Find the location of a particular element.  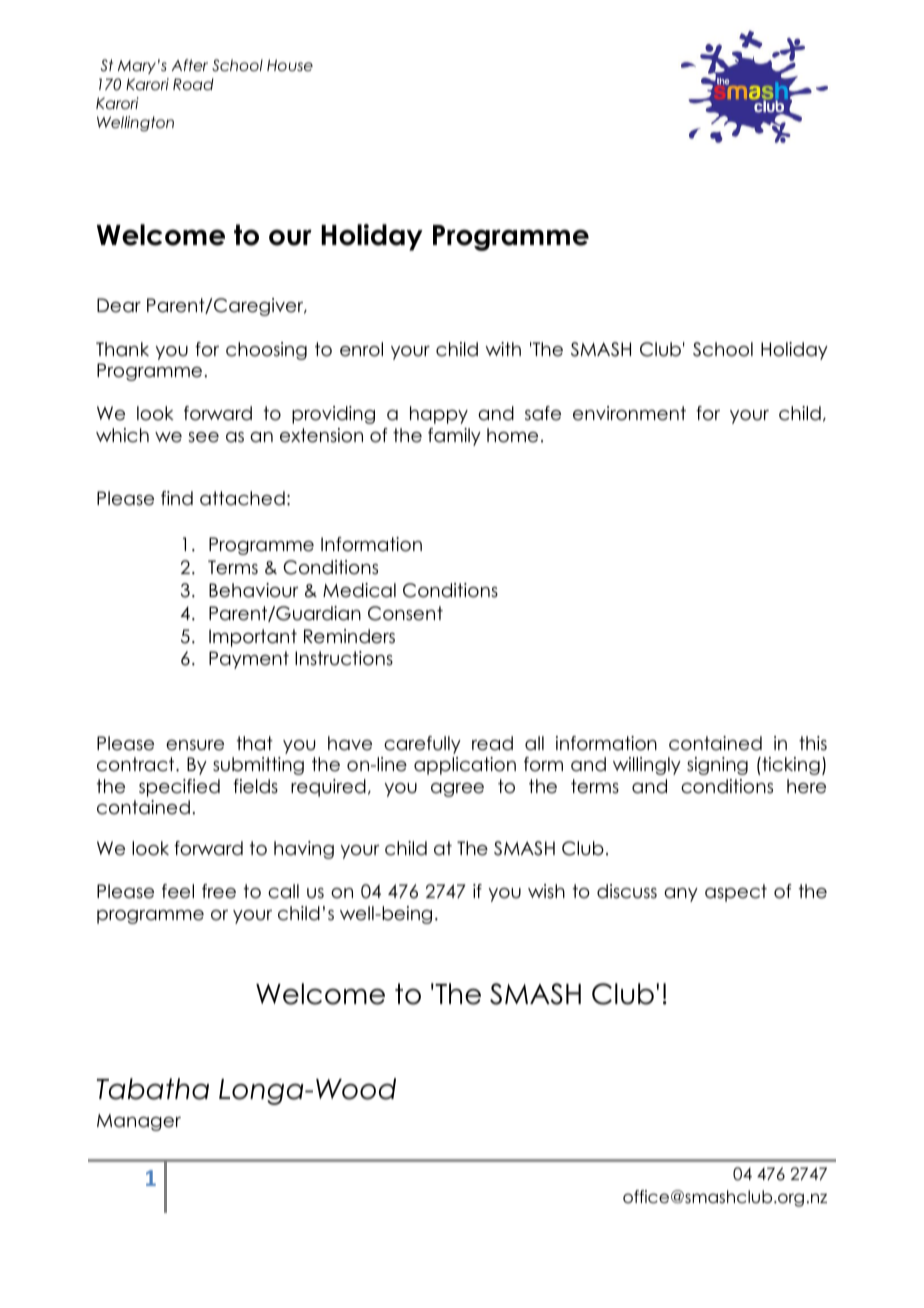

see is located at coordinates (203, 437).
